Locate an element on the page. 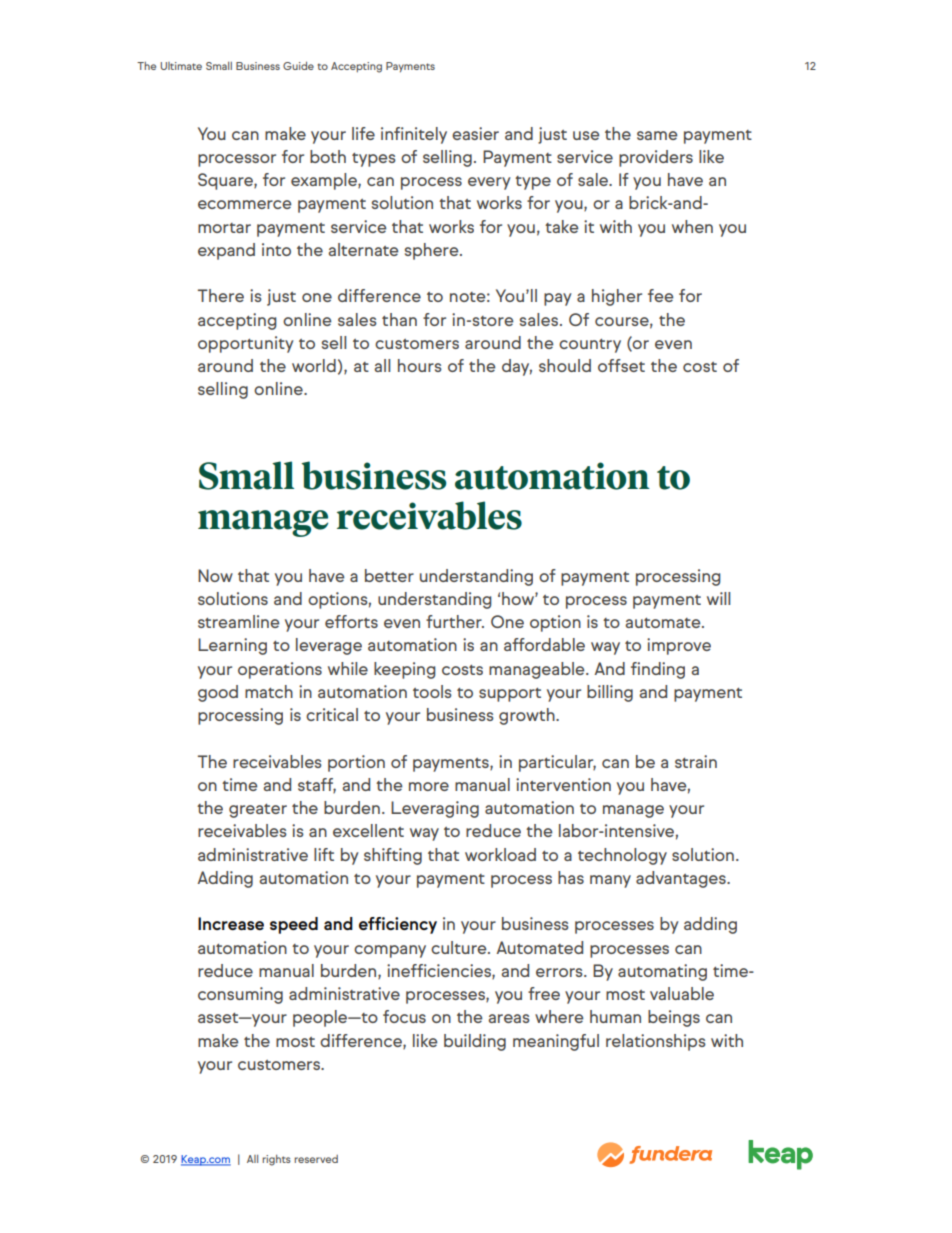 The width and height of the page is (952, 1233). same is located at coordinates (657, 135).
